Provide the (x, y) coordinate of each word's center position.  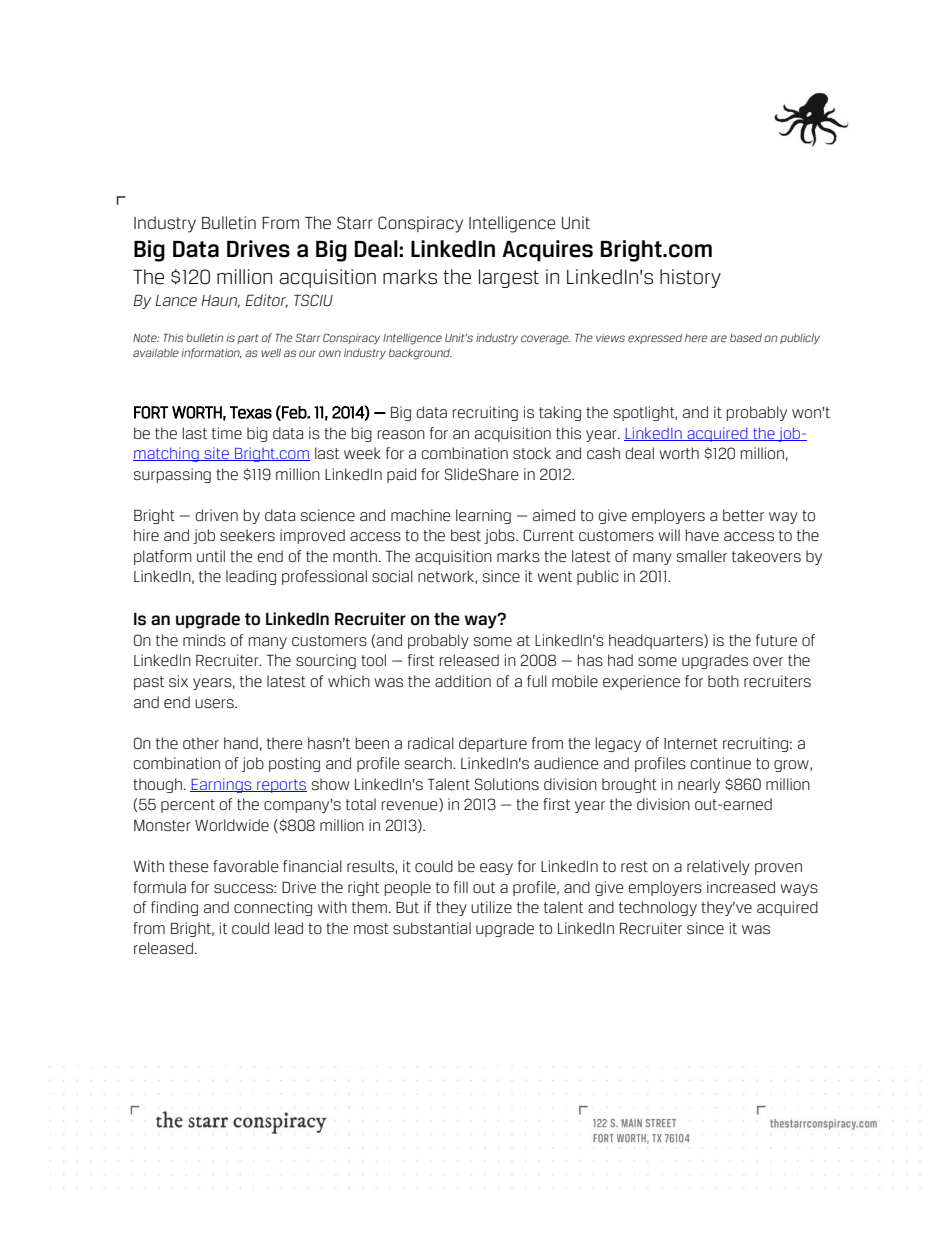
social (392, 576)
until (211, 556)
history (690, 278)
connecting (273, 908)
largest (509, 278)
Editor (266, 301)
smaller (702, 556)
